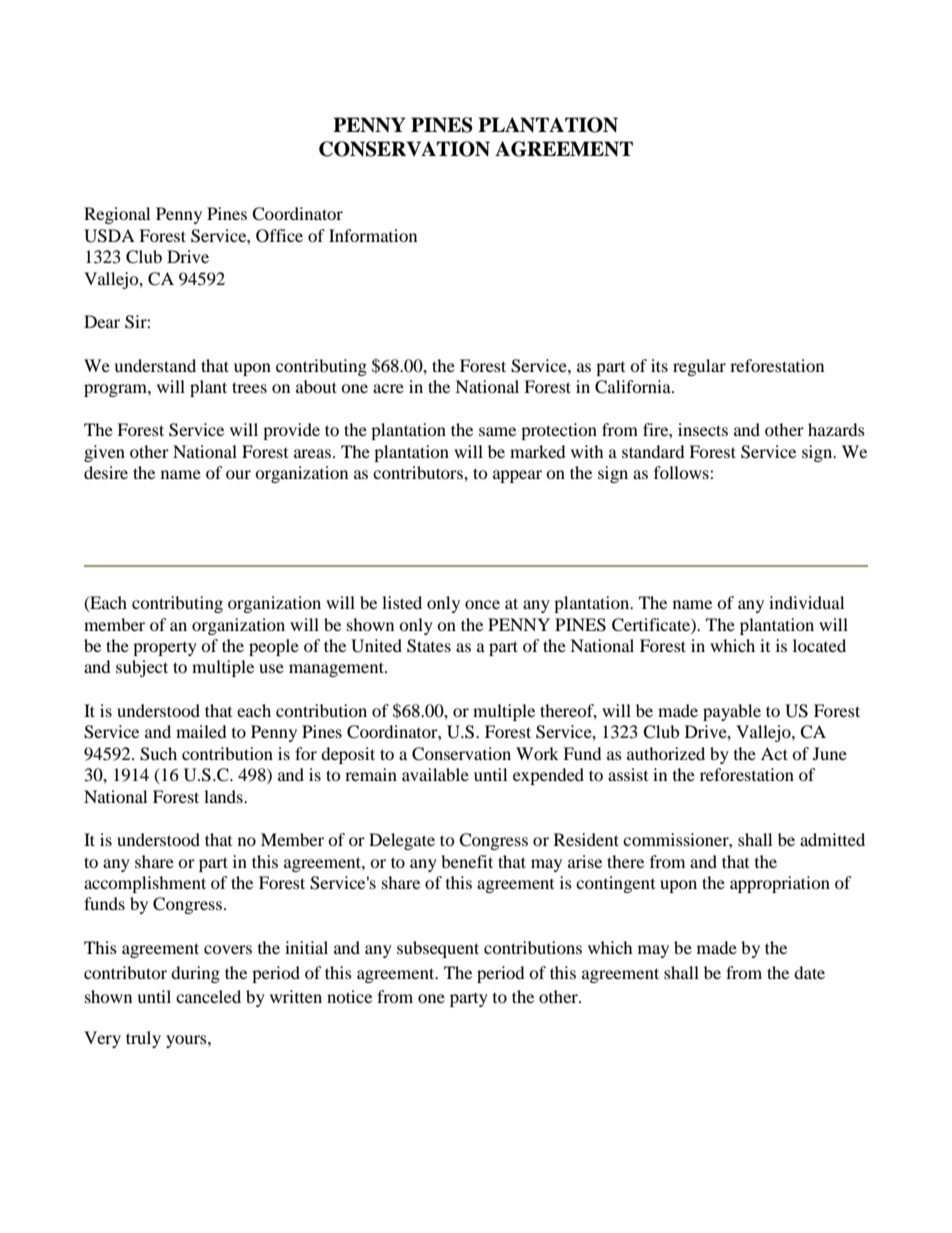  What do you see at coordinates (497, 431) in the document?
I see `same` at bounding box center [497, 431].
